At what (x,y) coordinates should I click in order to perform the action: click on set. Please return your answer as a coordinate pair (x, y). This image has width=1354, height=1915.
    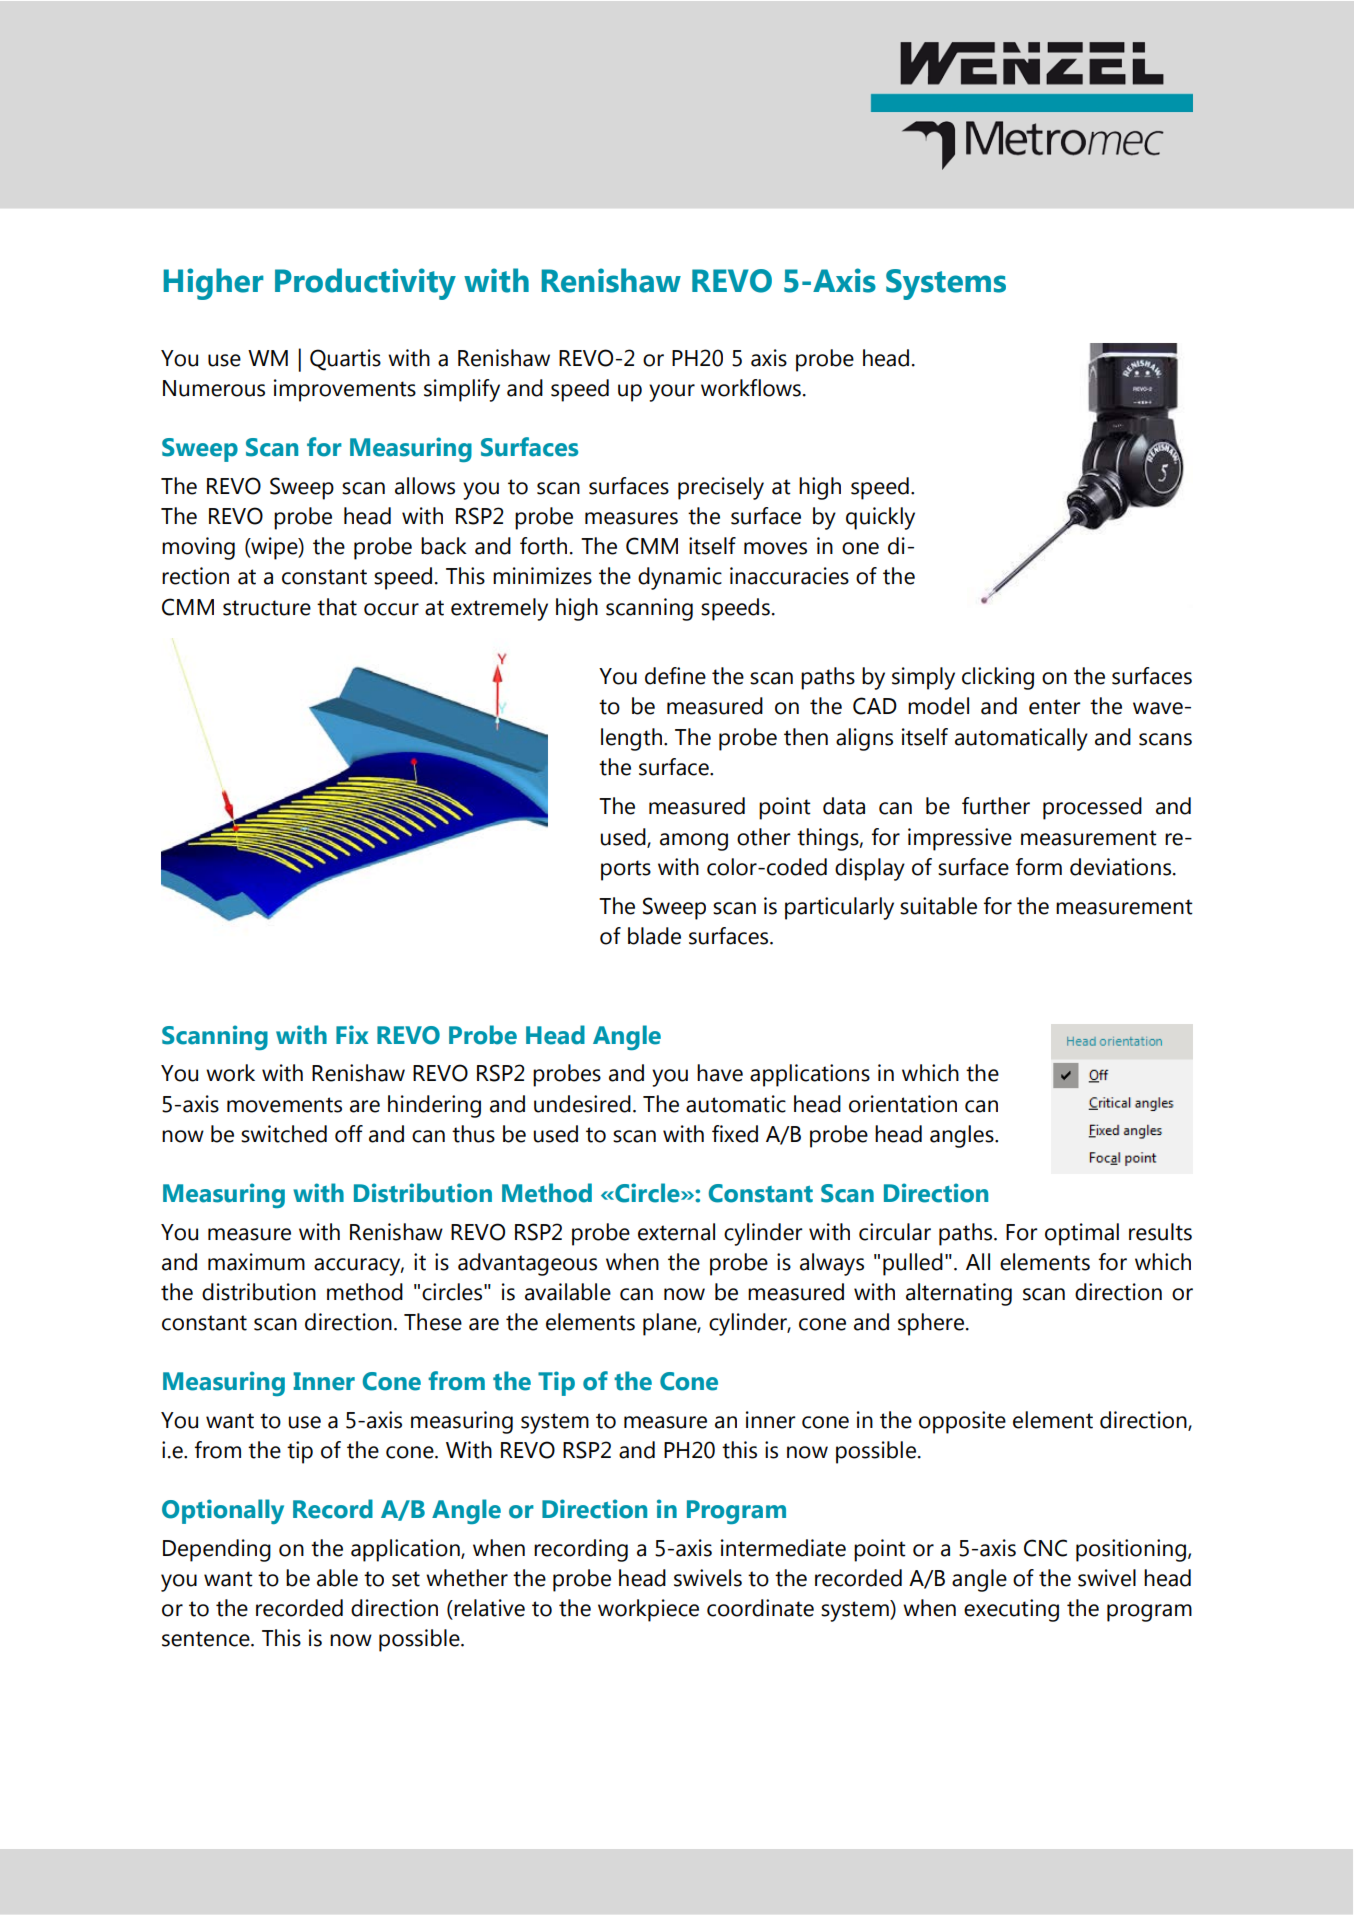
    Looking at the image, I should click on (406, 1579).
